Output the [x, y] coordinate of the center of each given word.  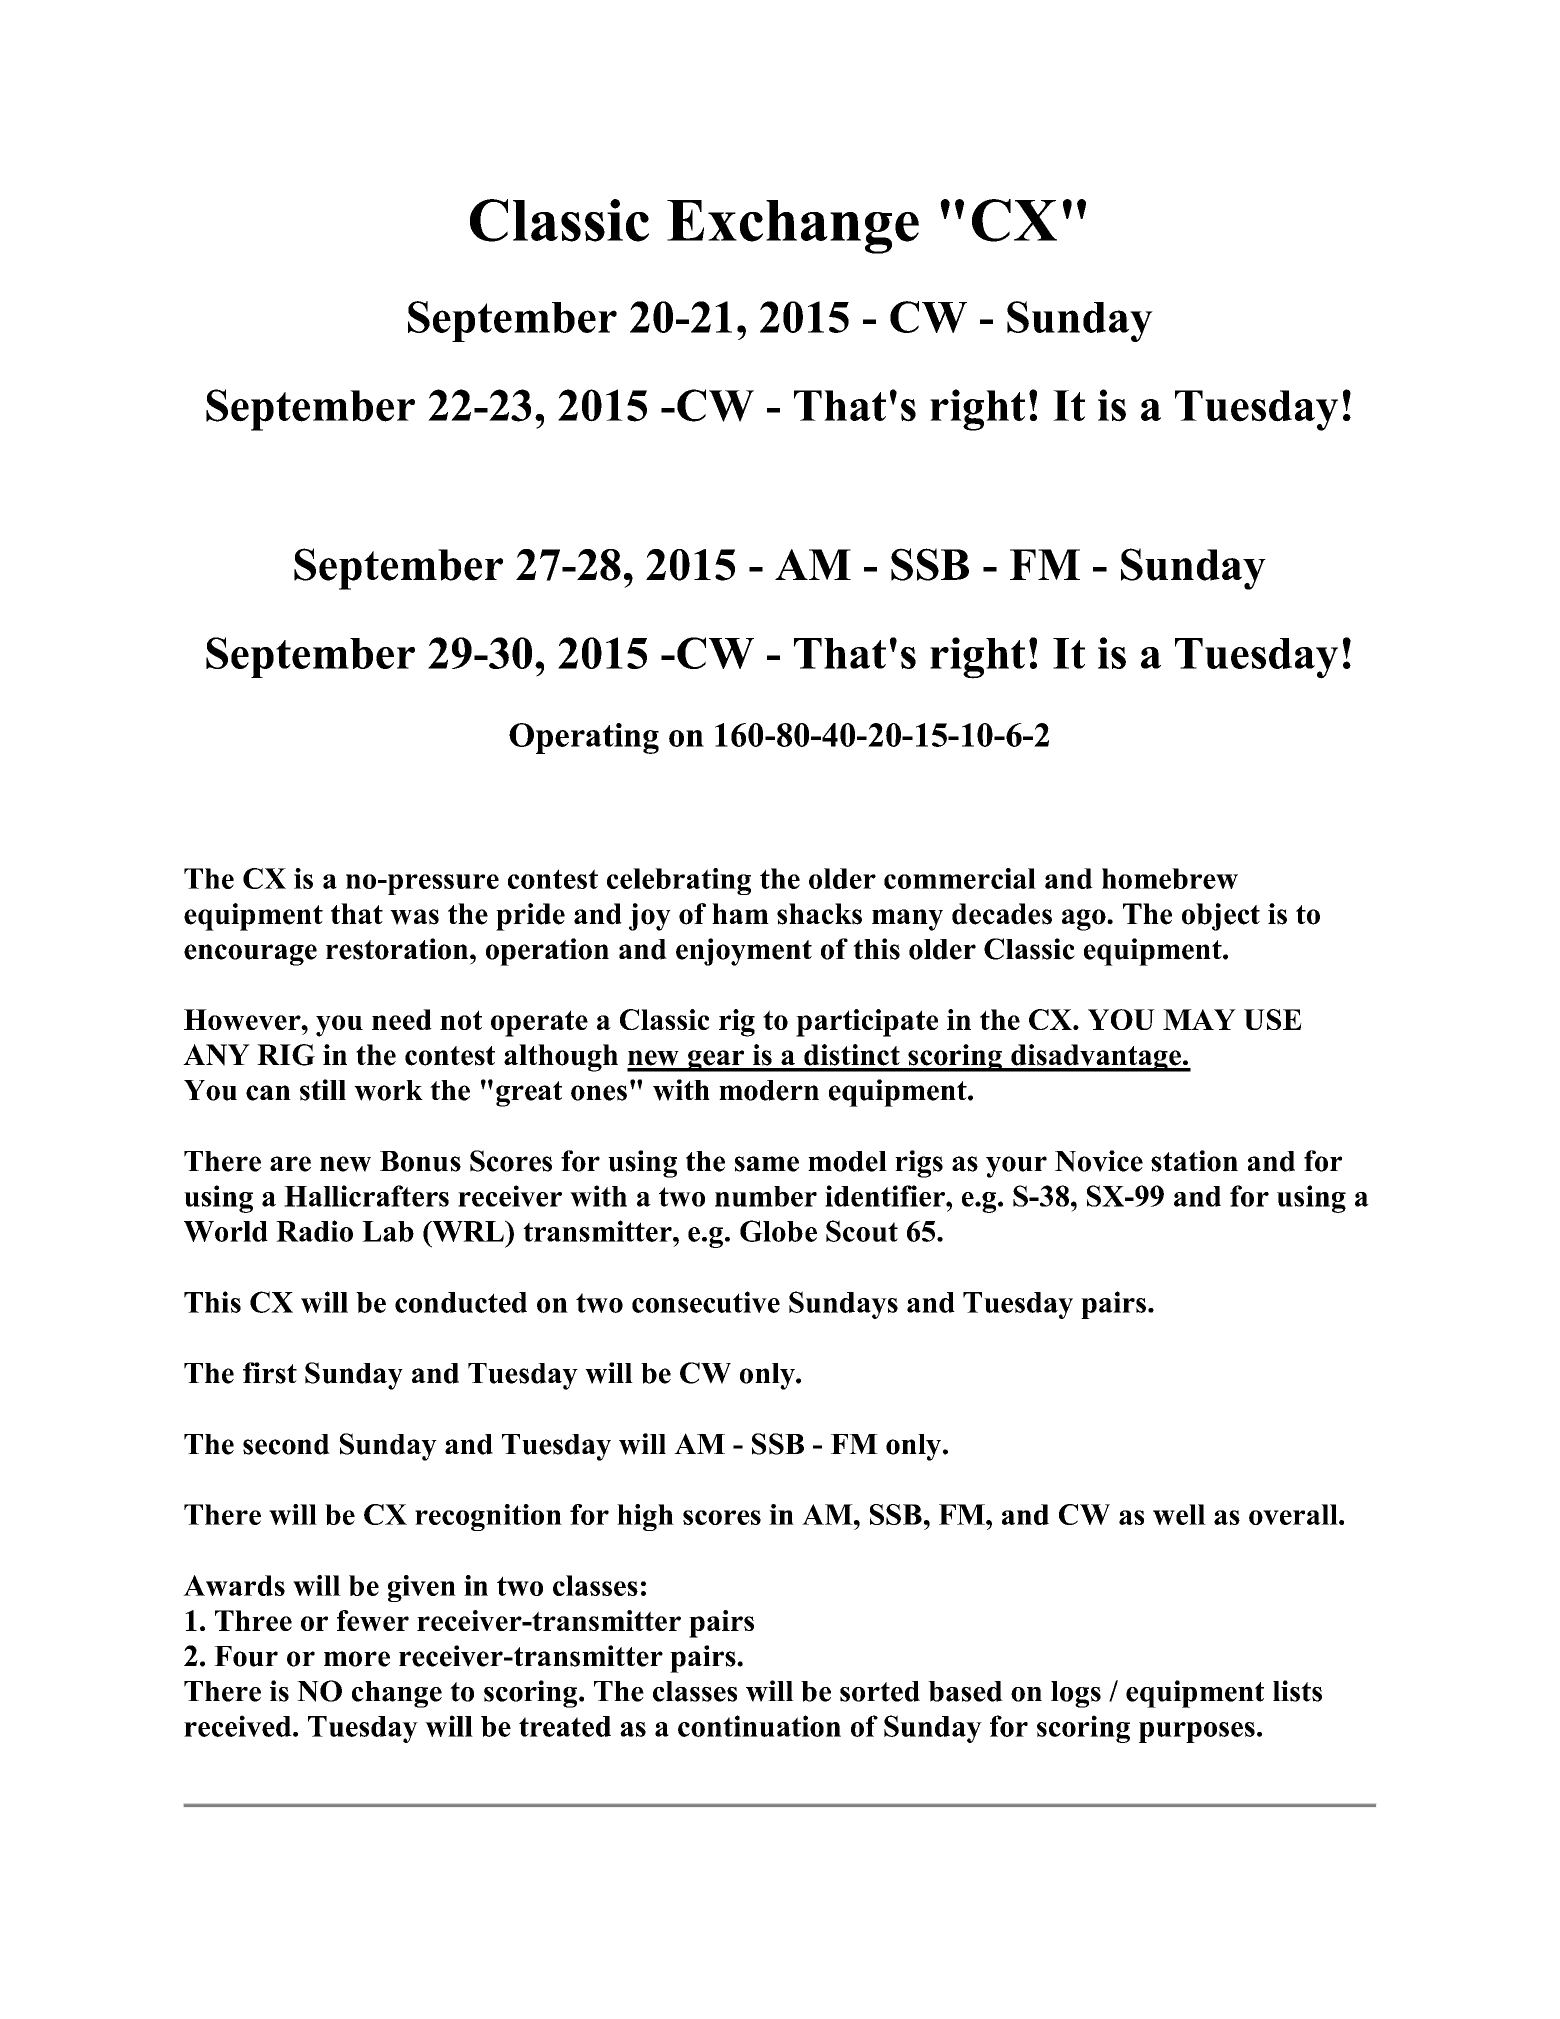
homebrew [1170, 878]
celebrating [679, 881]
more [357, 1659]
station [1194, 1161]
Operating [584, 738]
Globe [778, 1231]
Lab [388, 1231]
